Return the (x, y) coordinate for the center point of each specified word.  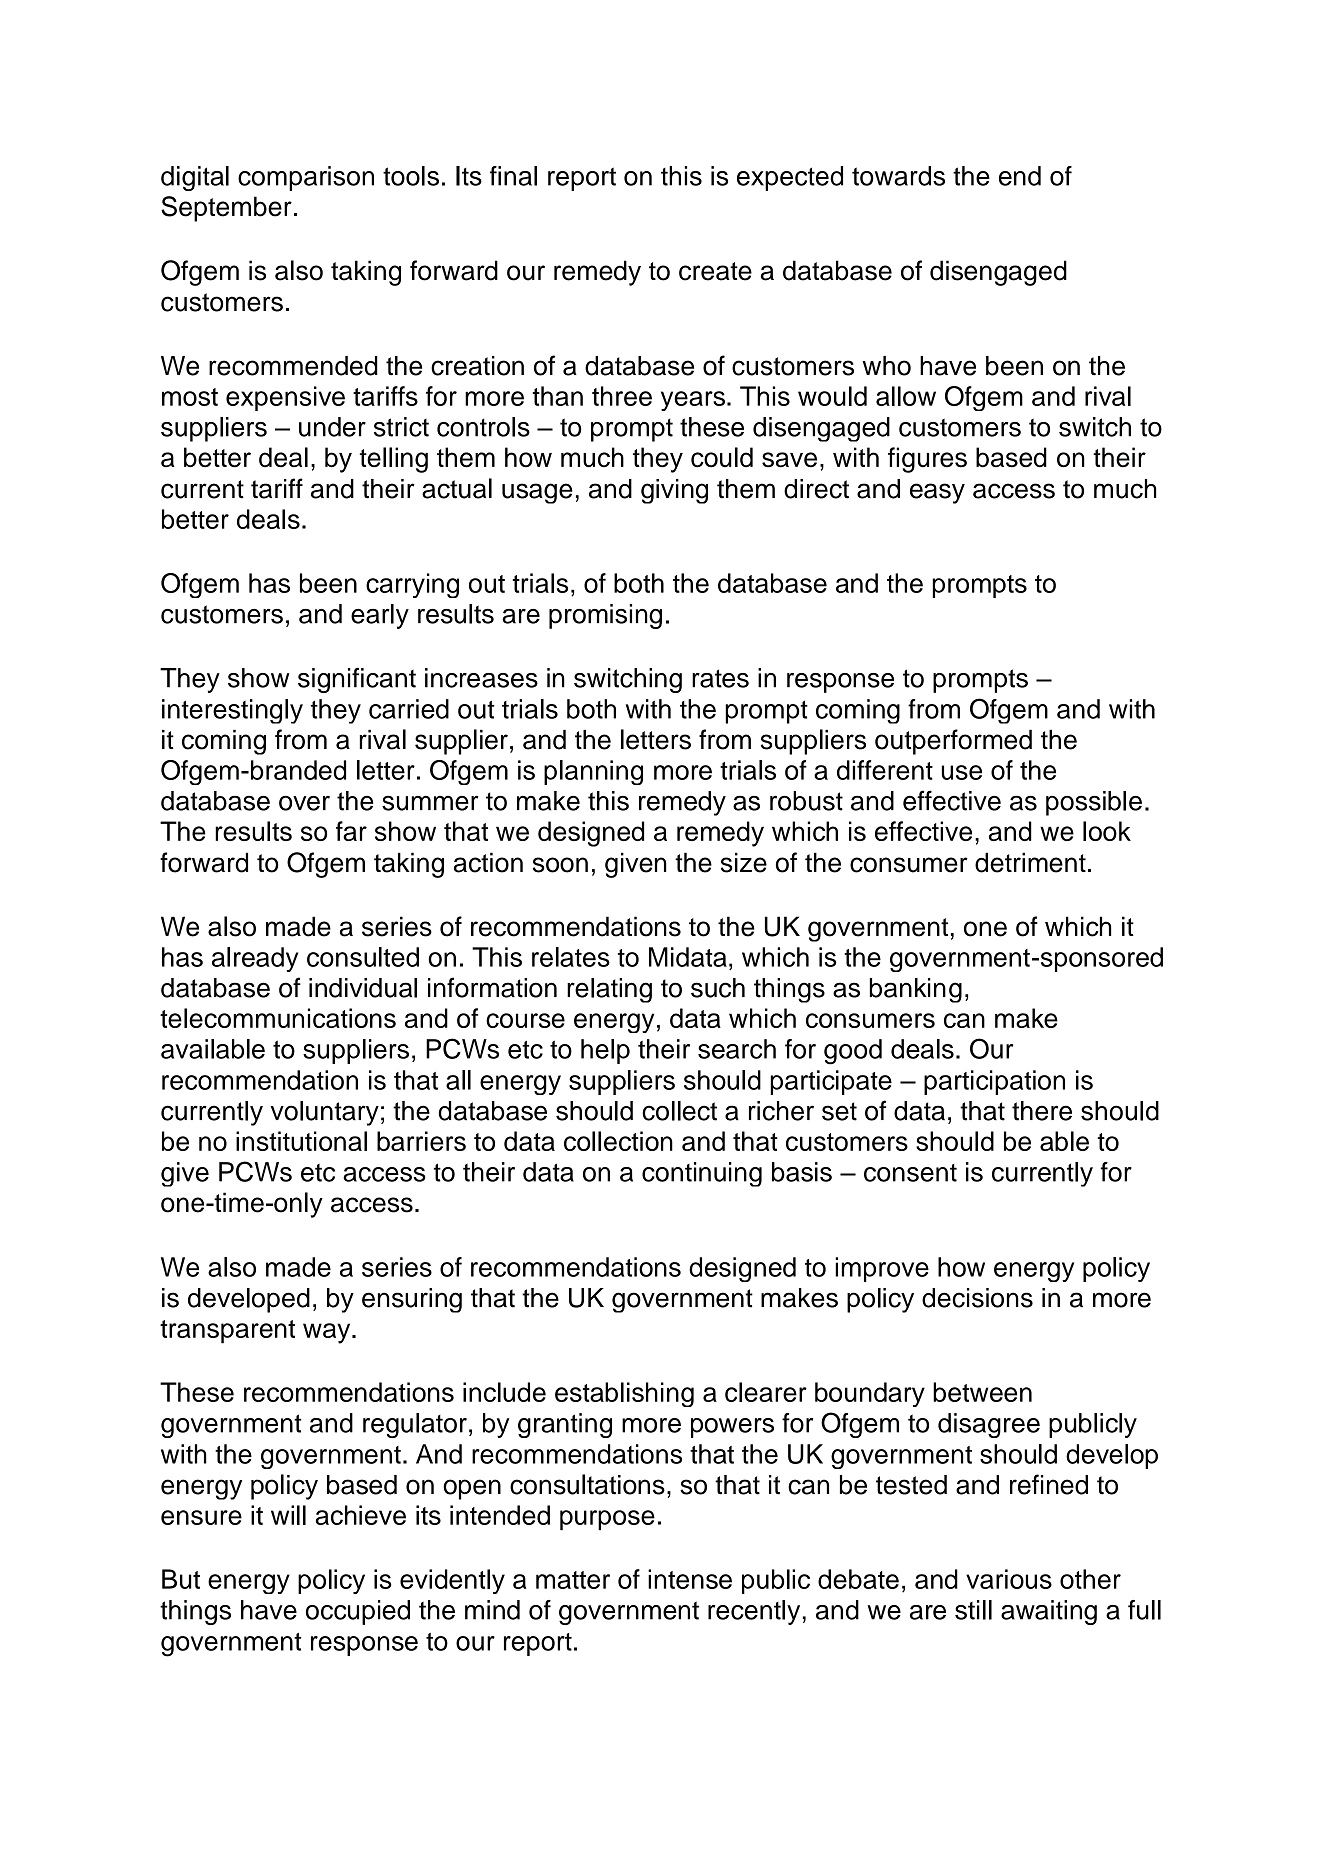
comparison (306, 178)
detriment (1030, 862)
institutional (301, 1141)
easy (937, 493)
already (255, 959)
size (744, 862)
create (715, 271)
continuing (702, 1174)
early (380, 616)
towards (898, 176)
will (288, 1515)
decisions (977, 1298)
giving (674, 491)
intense (690, 1579)
